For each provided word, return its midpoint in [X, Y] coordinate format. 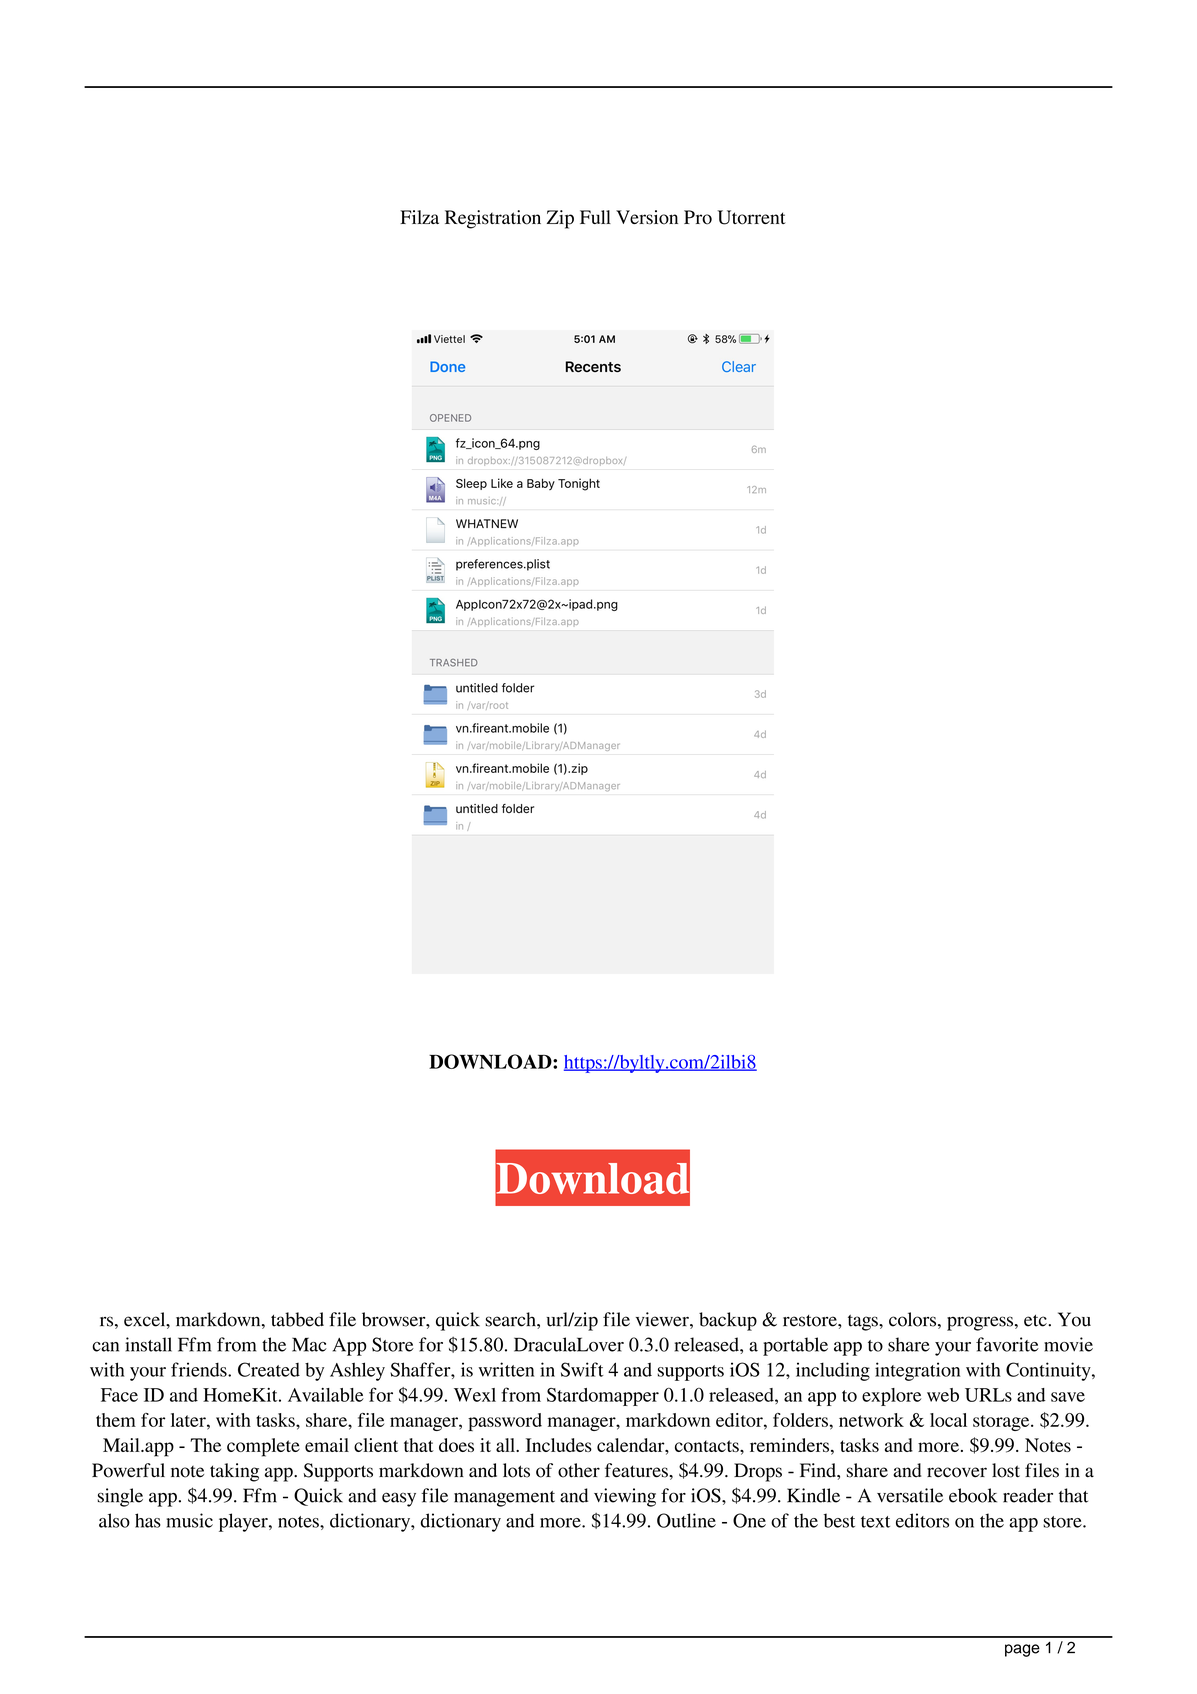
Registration [493, 219]
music [189, 1520]
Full [595, 217]
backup [728, 1321]
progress [980, 1323]
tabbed [297, 1319]
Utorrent [751, 217]
